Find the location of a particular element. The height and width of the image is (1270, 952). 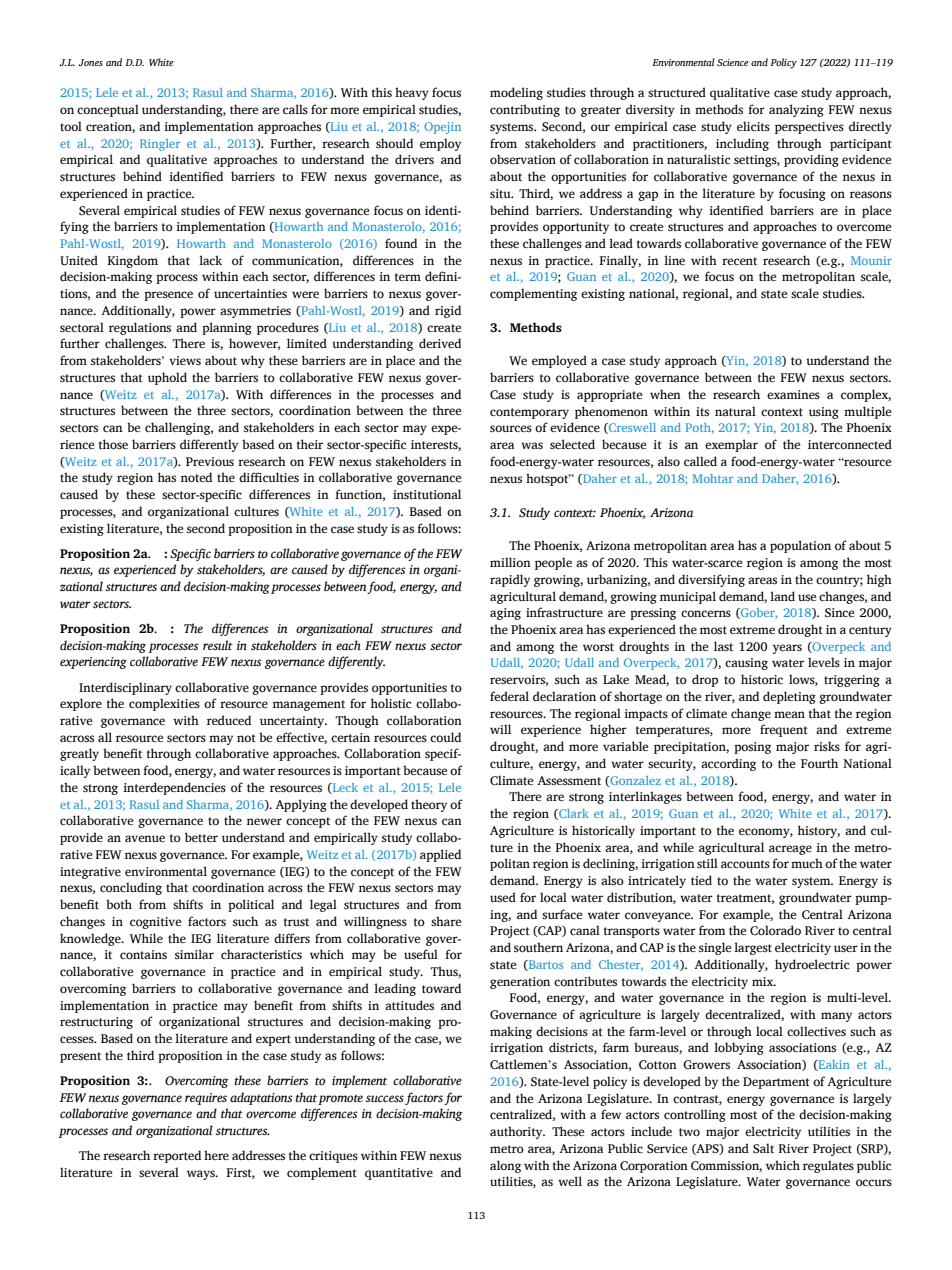

modeling is located at coordinates (516, 93).
